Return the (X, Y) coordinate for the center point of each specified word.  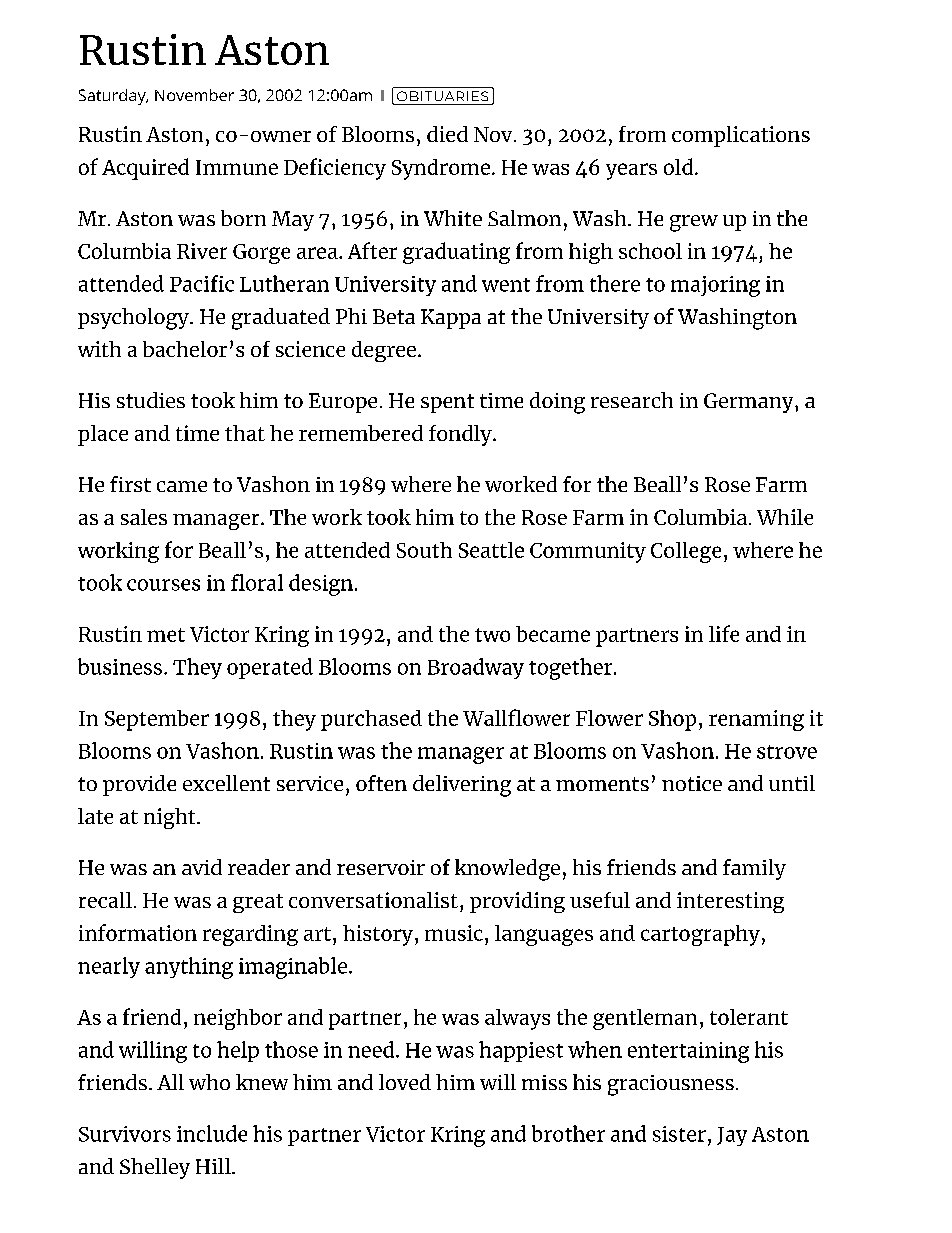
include (212, 1133)
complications (741, 136)
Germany (750, 403)
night (171, 818)
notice (692, 783)
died (447, 134)
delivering (462, 786)
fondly (461, 435)
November (194, 95)
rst (137, 485)
